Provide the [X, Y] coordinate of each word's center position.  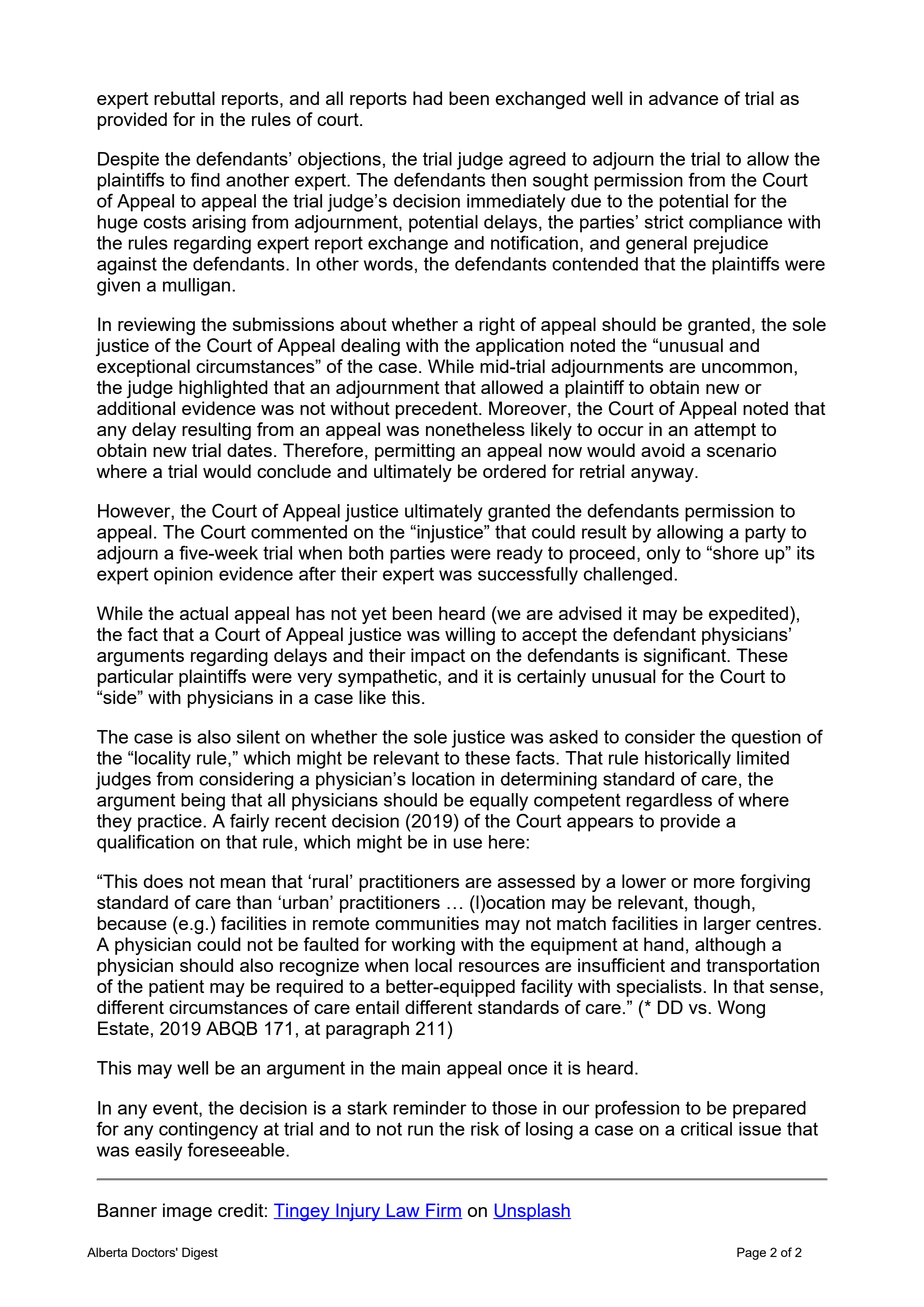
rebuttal [184, 98]
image [187, 1212]
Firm [443, 1211]
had [427, 98]
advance [683, 98]
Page [751, 1253]
